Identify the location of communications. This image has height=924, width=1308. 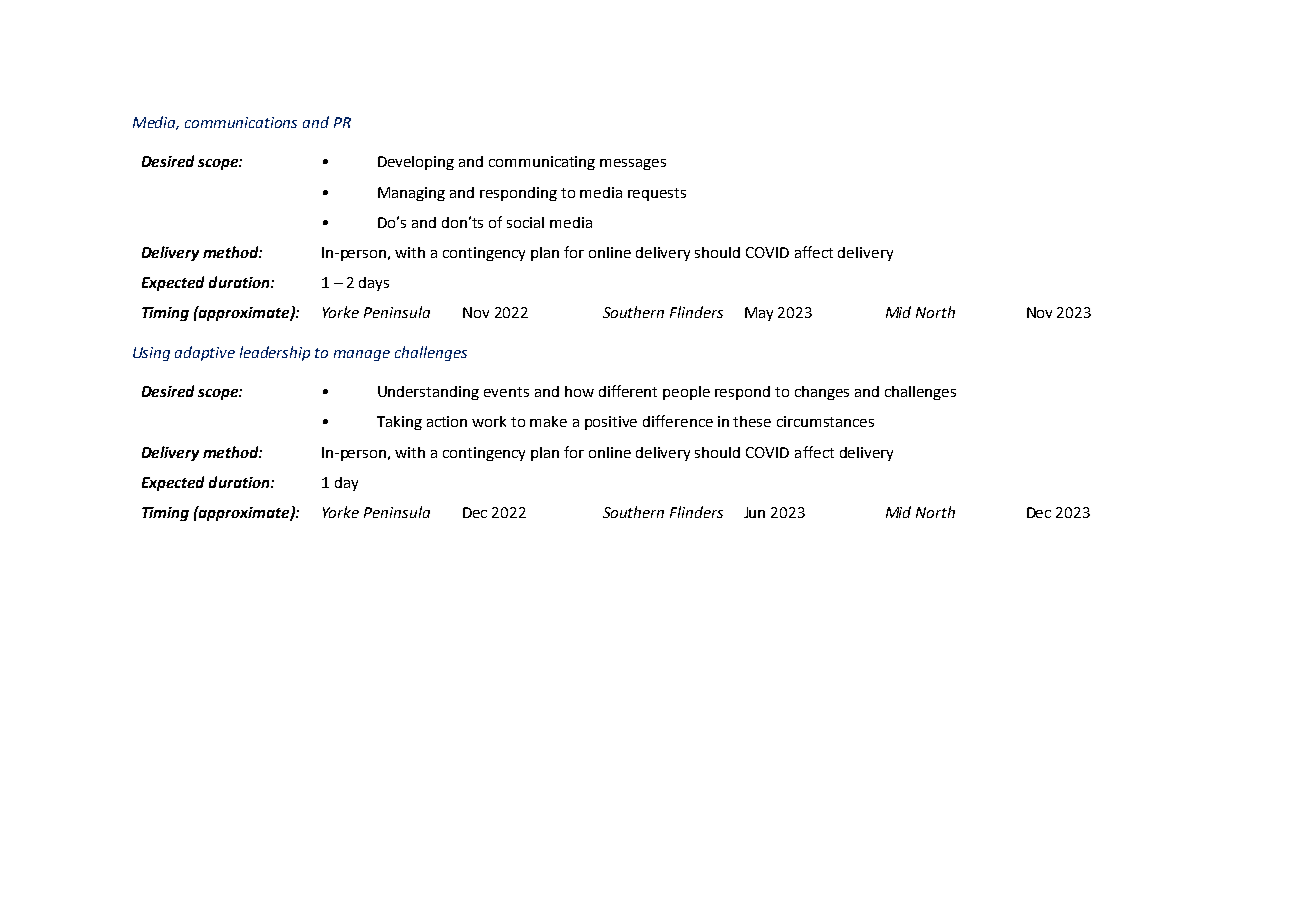
(241, 122).
